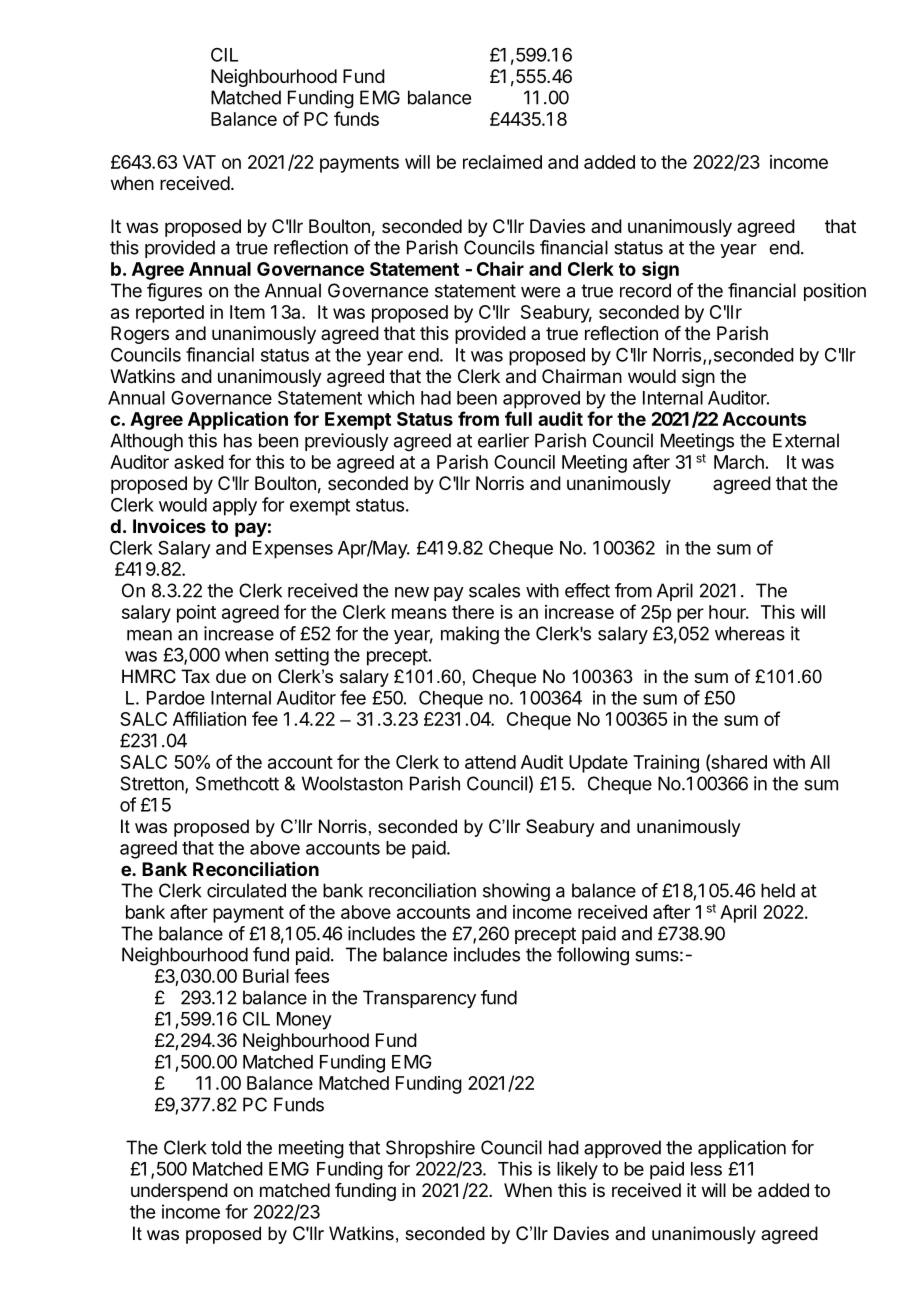  Describe the element at coordinates (266, 976) in the screenshot. I see `Burial` at that location.
